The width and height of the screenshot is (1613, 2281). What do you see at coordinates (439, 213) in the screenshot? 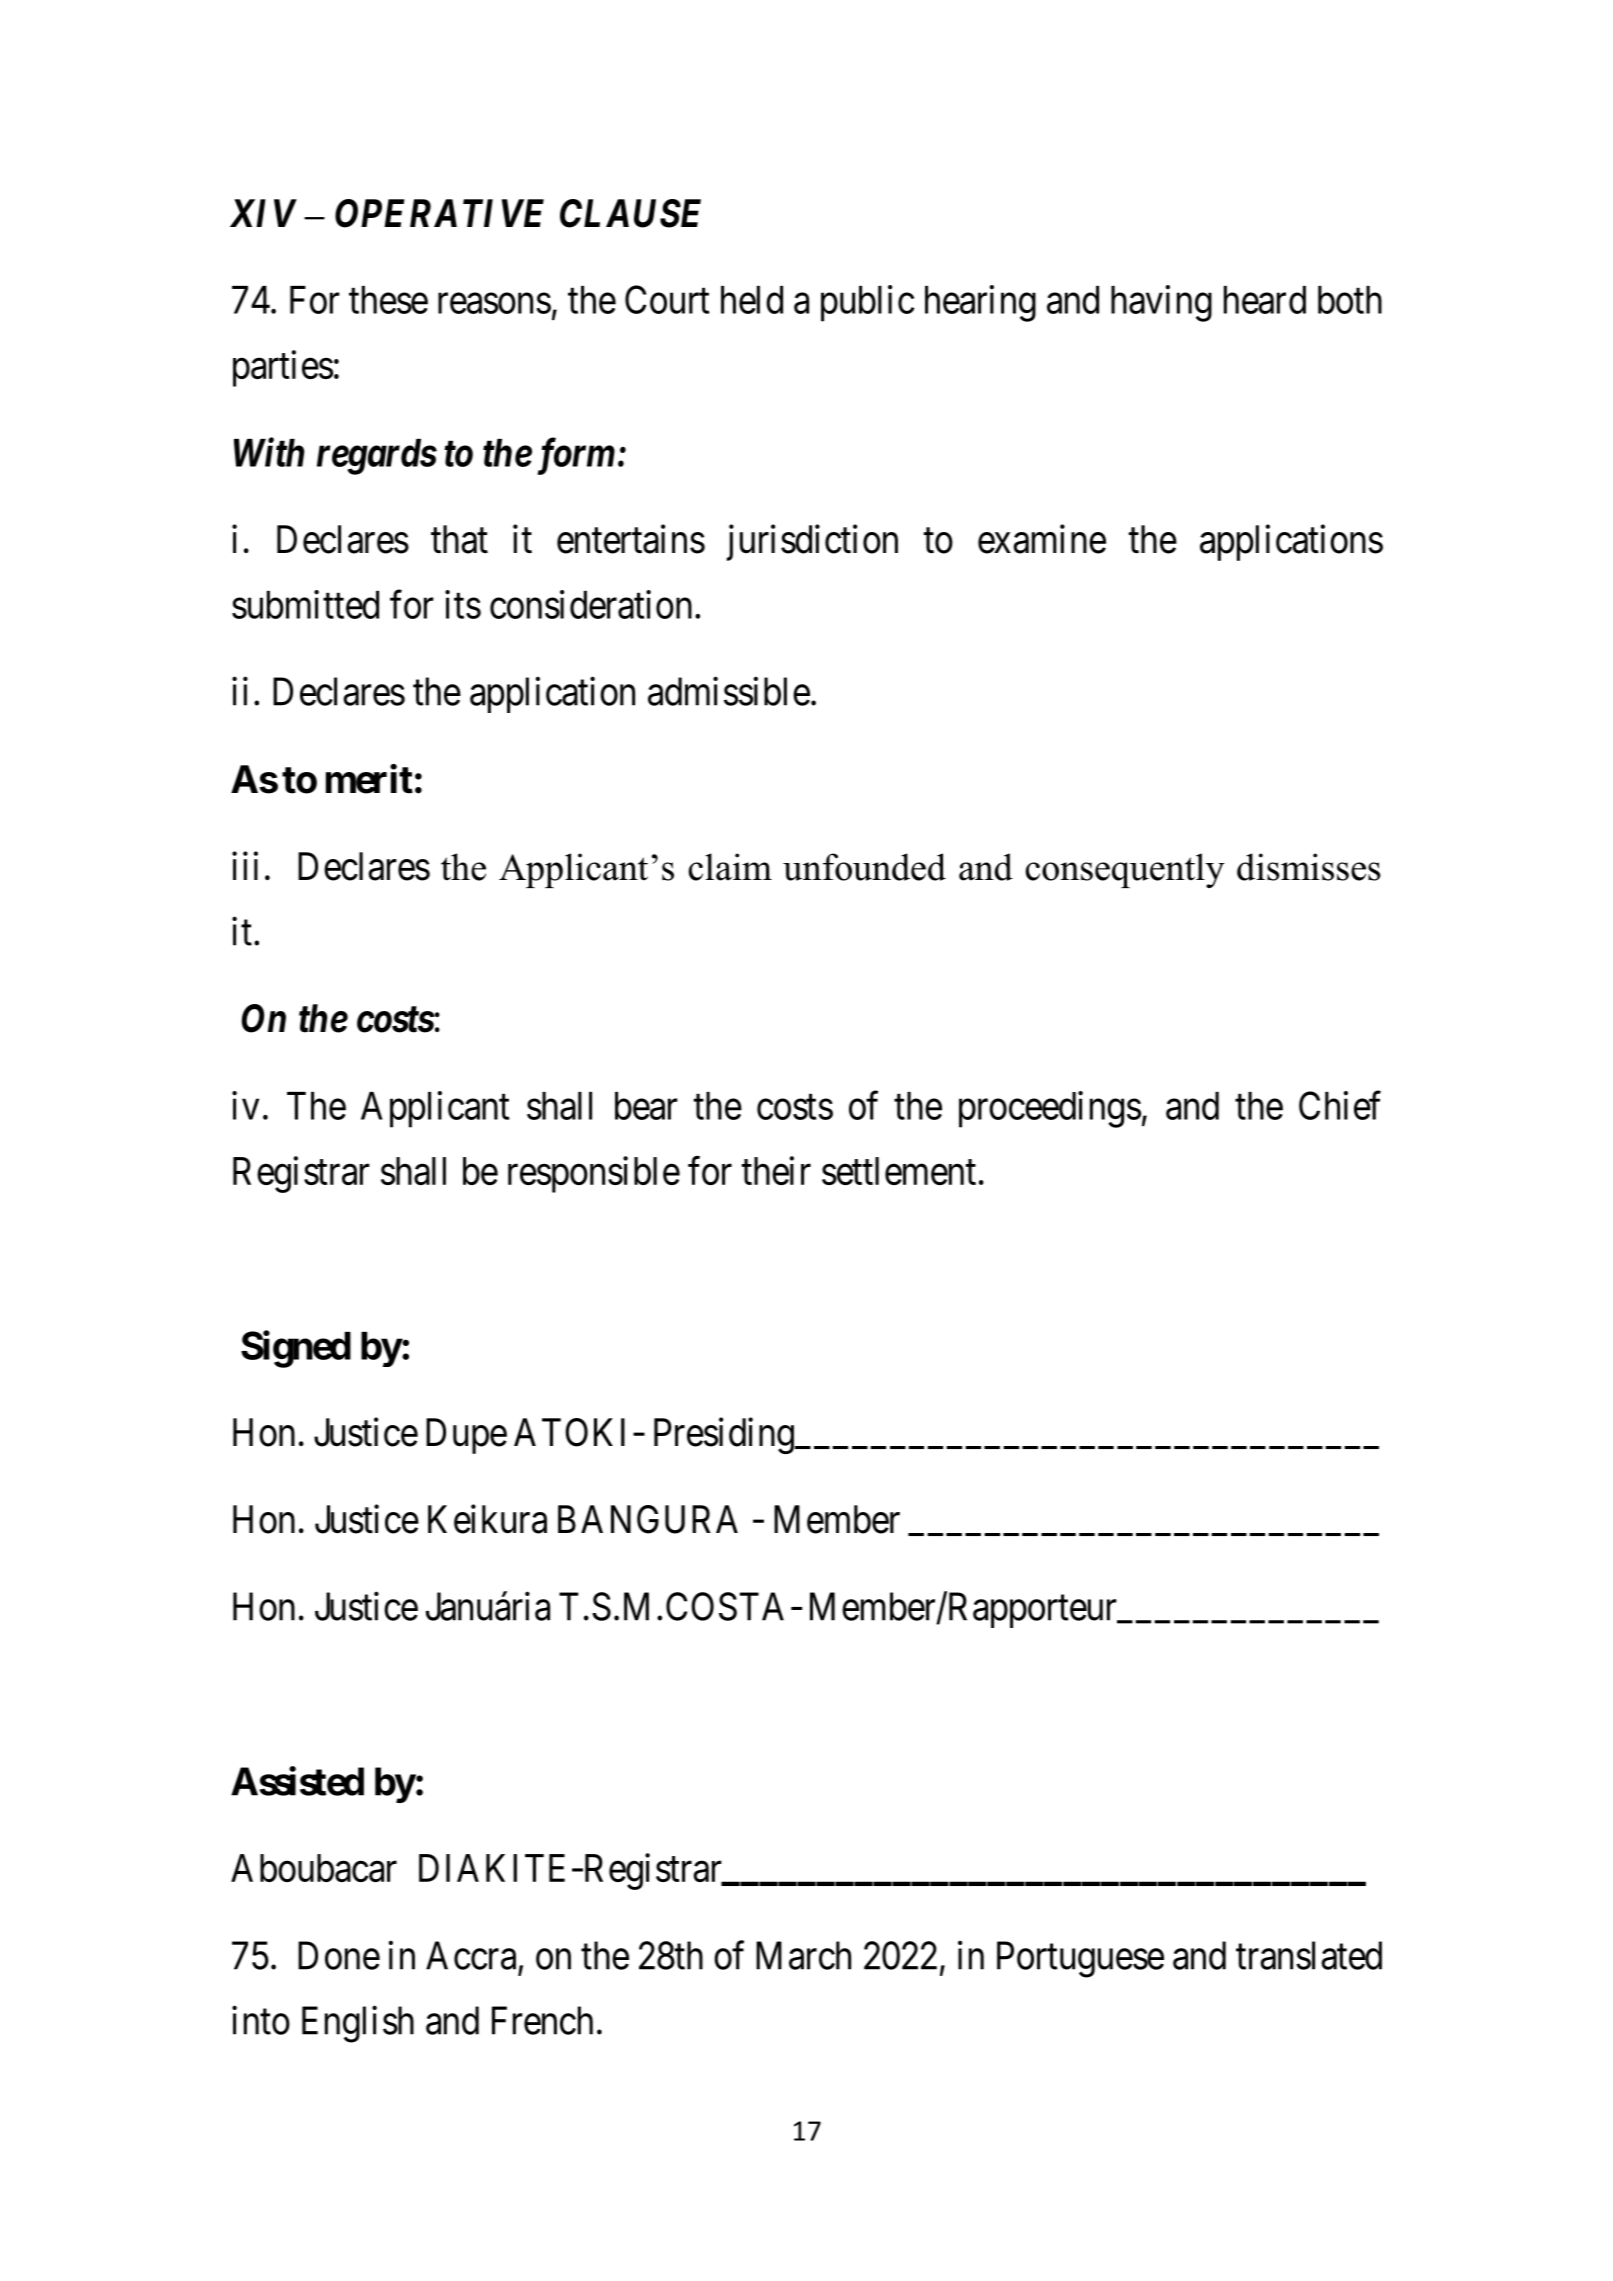
I see `OPERATIVE` at bounding box center [439, 213].
